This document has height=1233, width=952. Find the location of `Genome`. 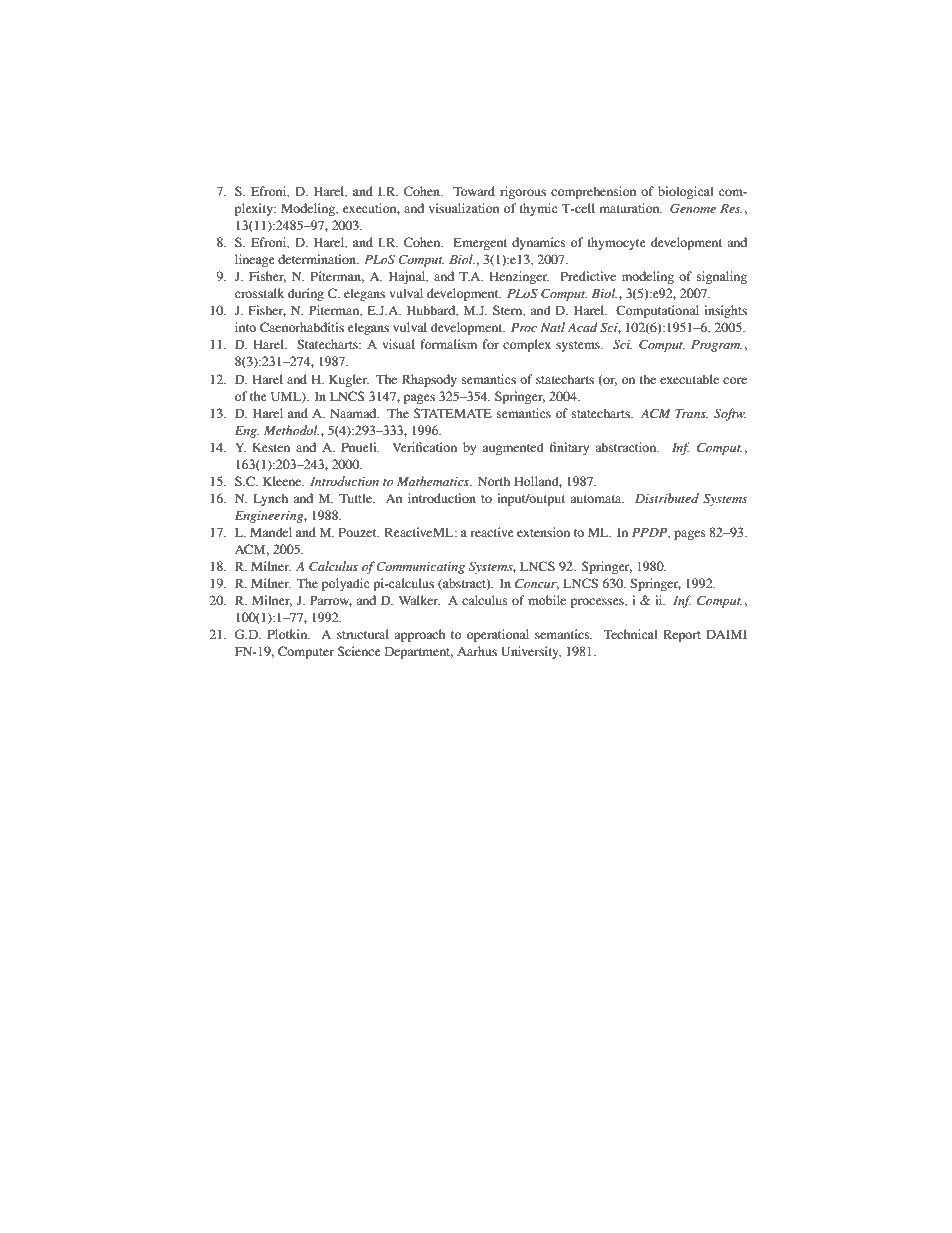

Genome is located at coordinates (693, 208).
